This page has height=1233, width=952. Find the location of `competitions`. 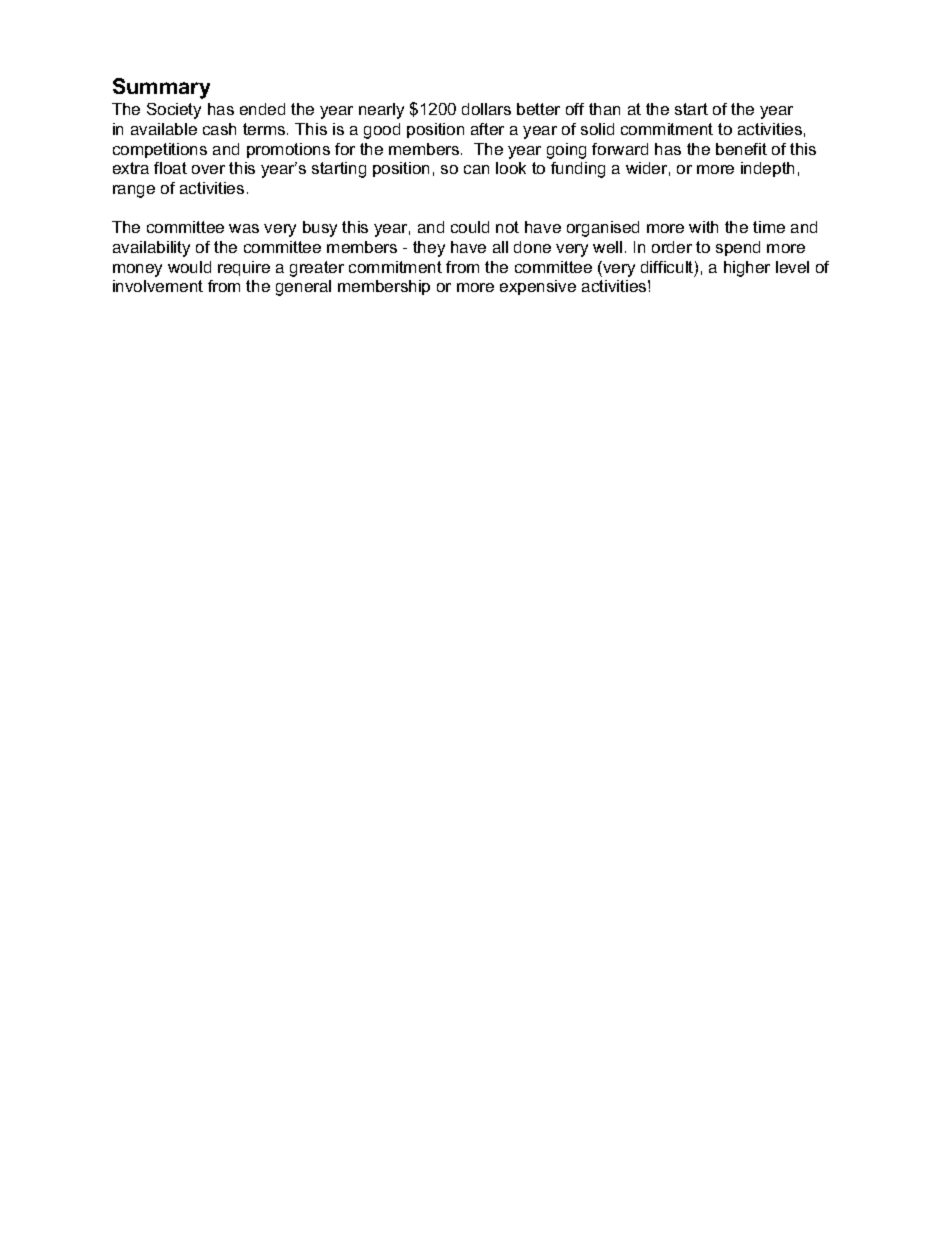

competitions is located at coordinates (160, 150).
